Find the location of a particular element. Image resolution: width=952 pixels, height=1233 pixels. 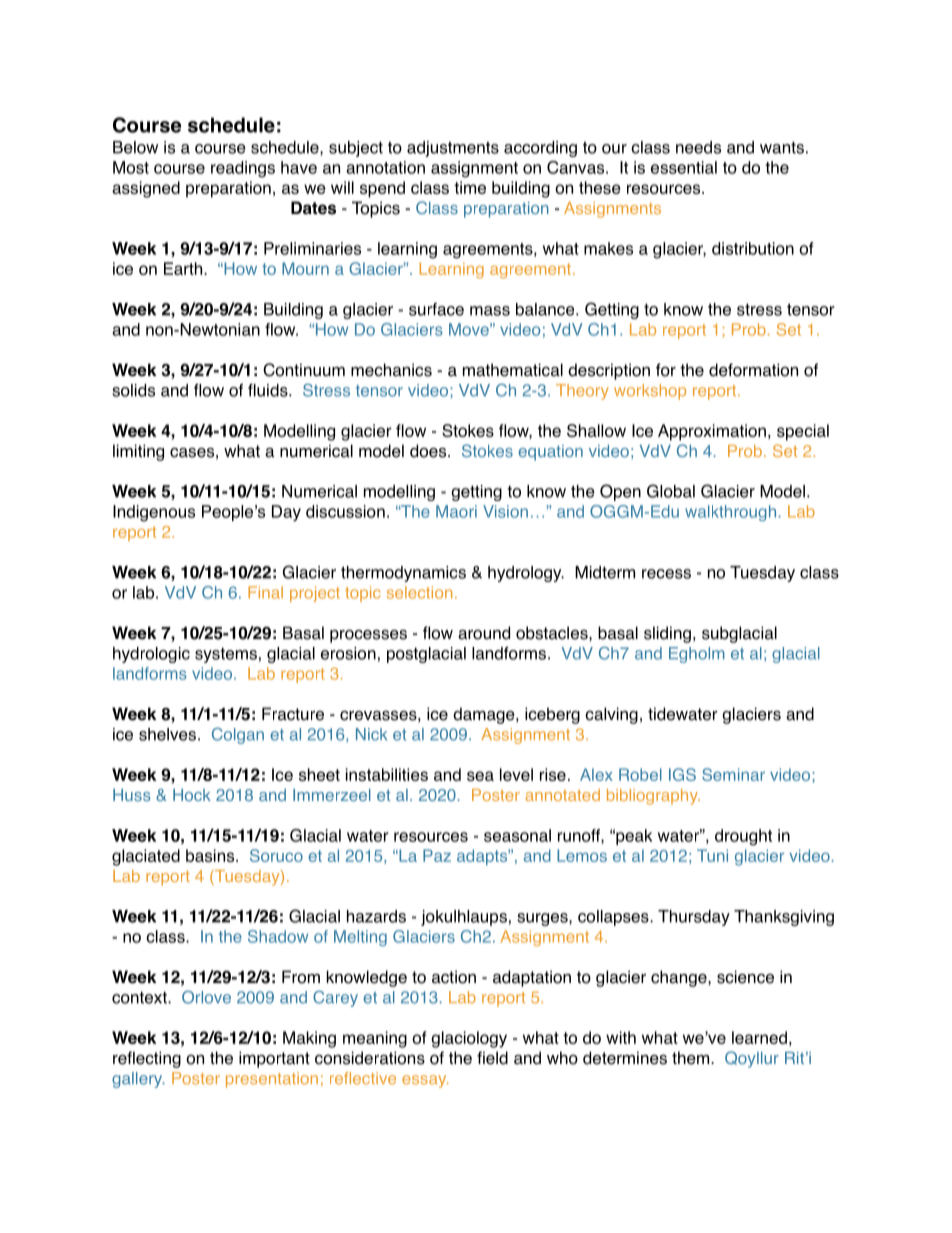

Hock is located at coordinates (192, 795).
